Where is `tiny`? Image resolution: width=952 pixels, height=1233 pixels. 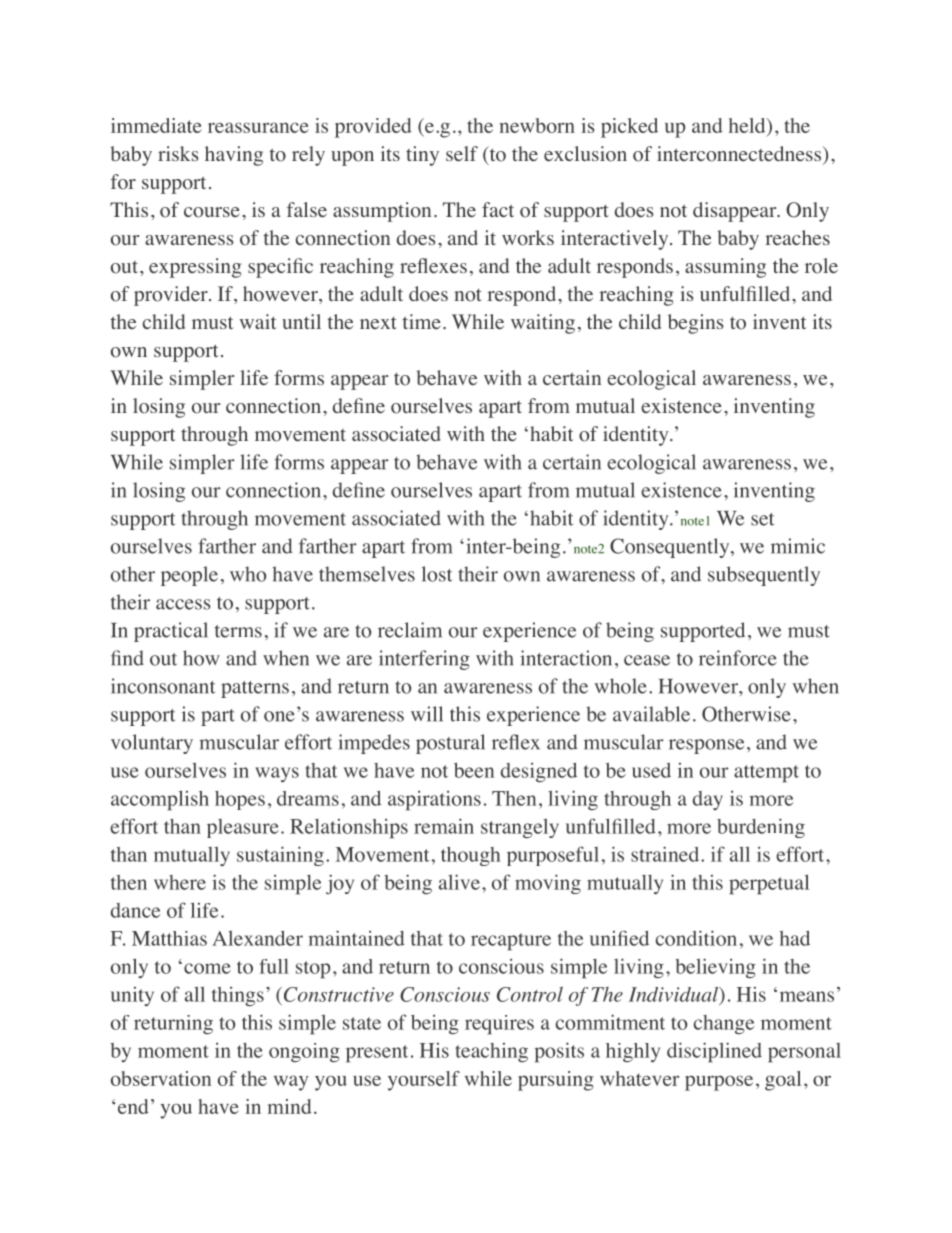
tiny is located at coordinates (422, 156).
